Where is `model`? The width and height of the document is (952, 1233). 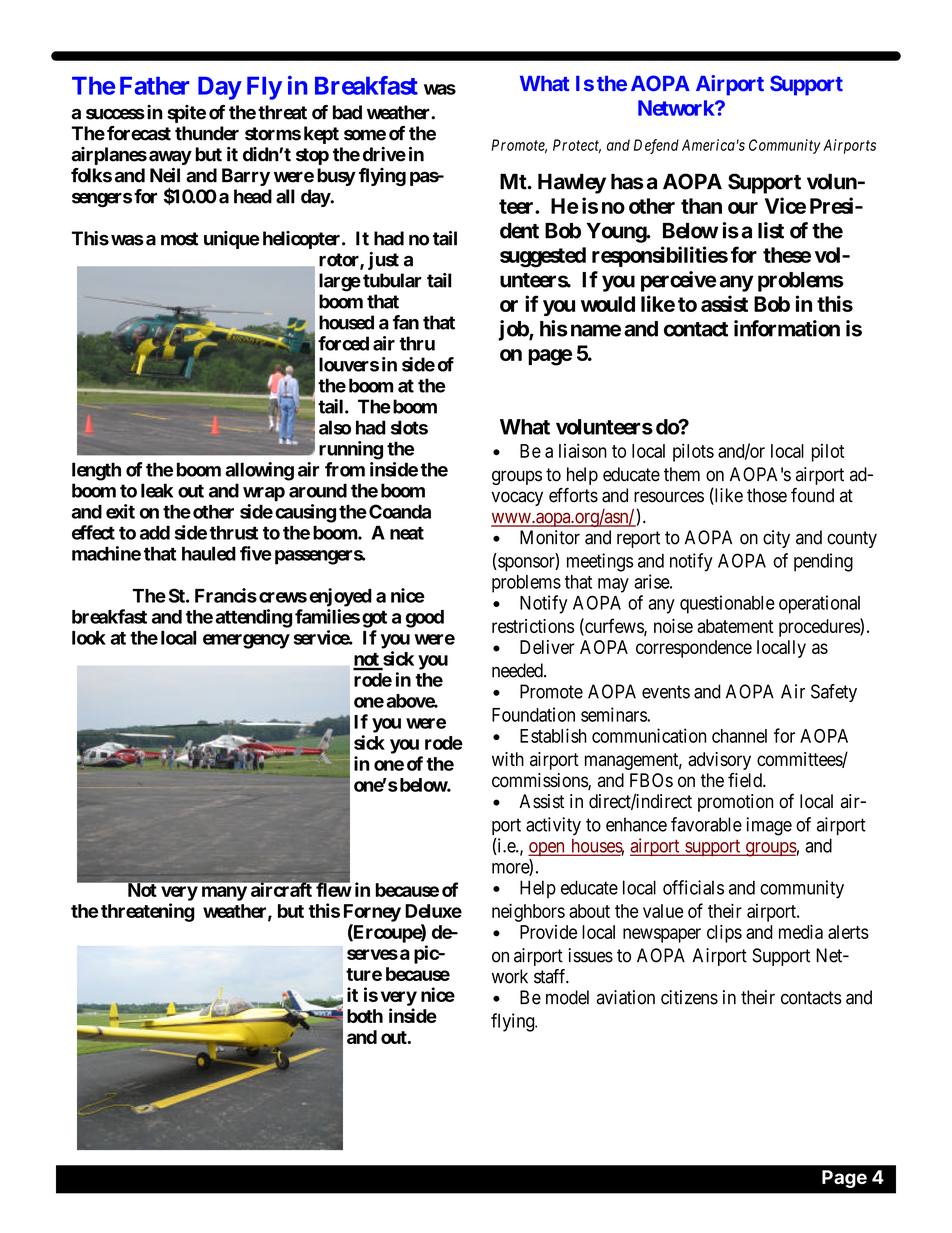
model is located at coordinates (567, 997).
